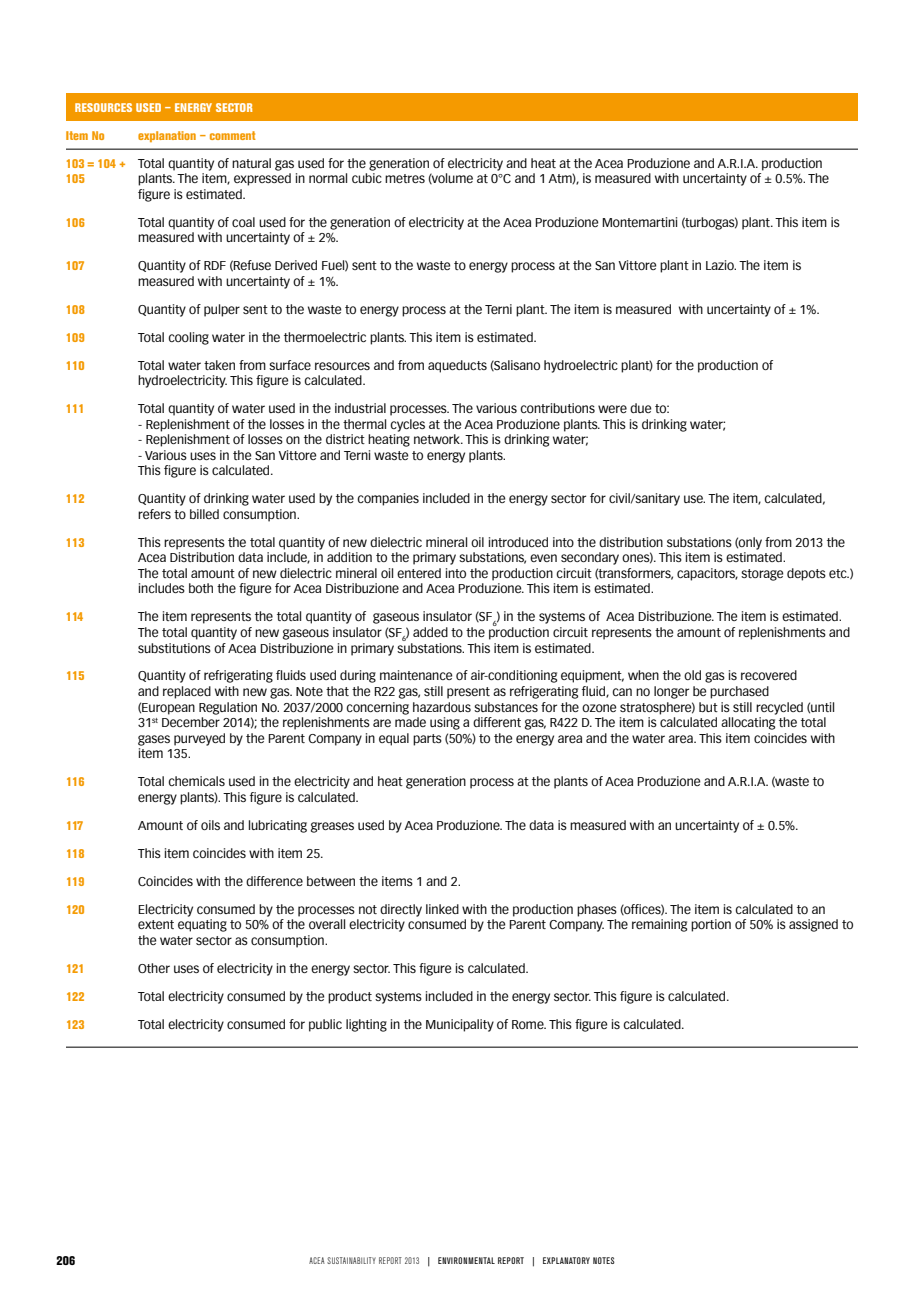 Image resolution: width=924 pixels, height=1308 pixels. What do you see at coordinates (251, 163) in the image?
I see `natural` at bounding box center [251, 163].
